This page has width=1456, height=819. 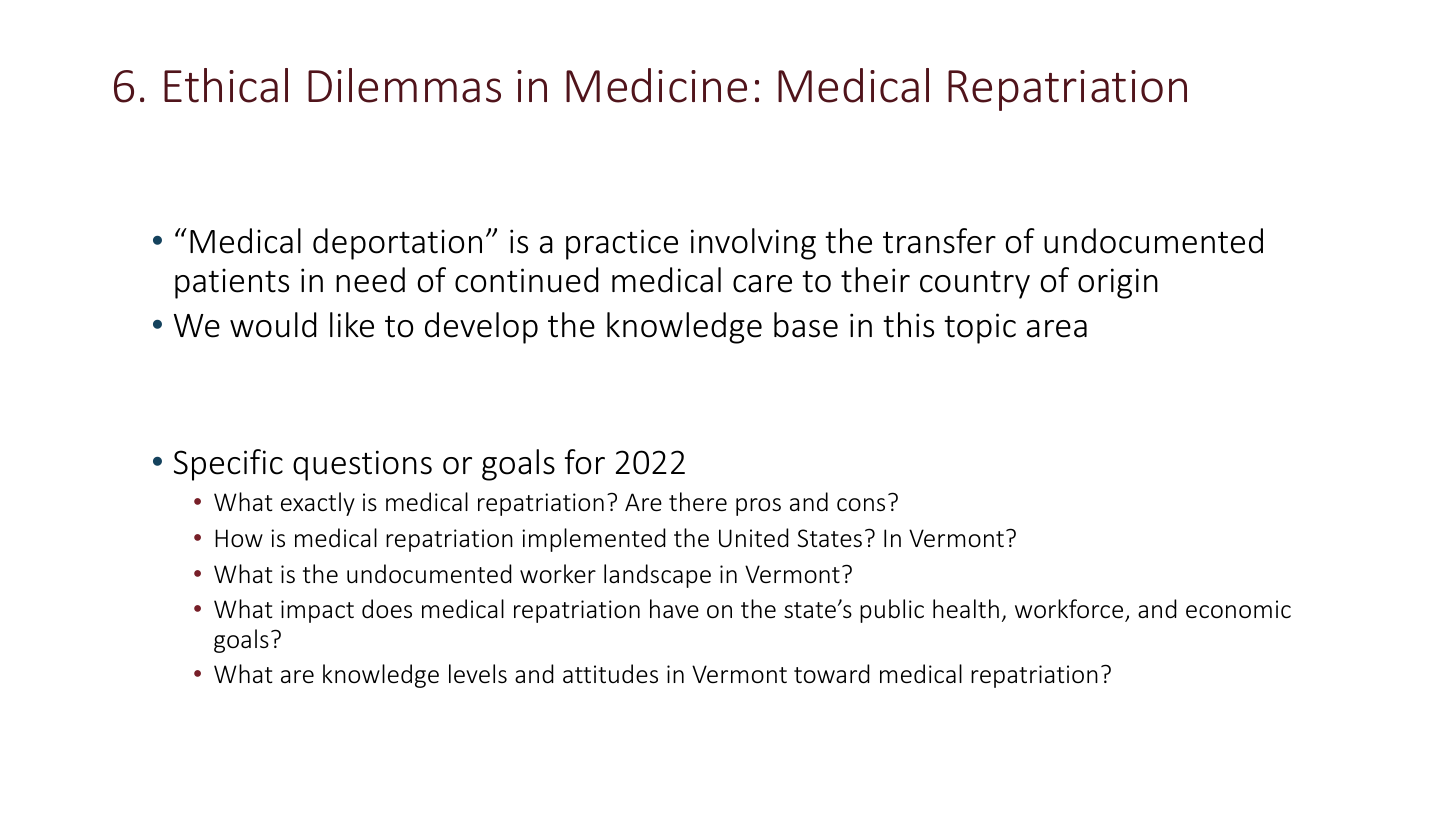 I want to click on workforce, so click(x=1070, y=610).
